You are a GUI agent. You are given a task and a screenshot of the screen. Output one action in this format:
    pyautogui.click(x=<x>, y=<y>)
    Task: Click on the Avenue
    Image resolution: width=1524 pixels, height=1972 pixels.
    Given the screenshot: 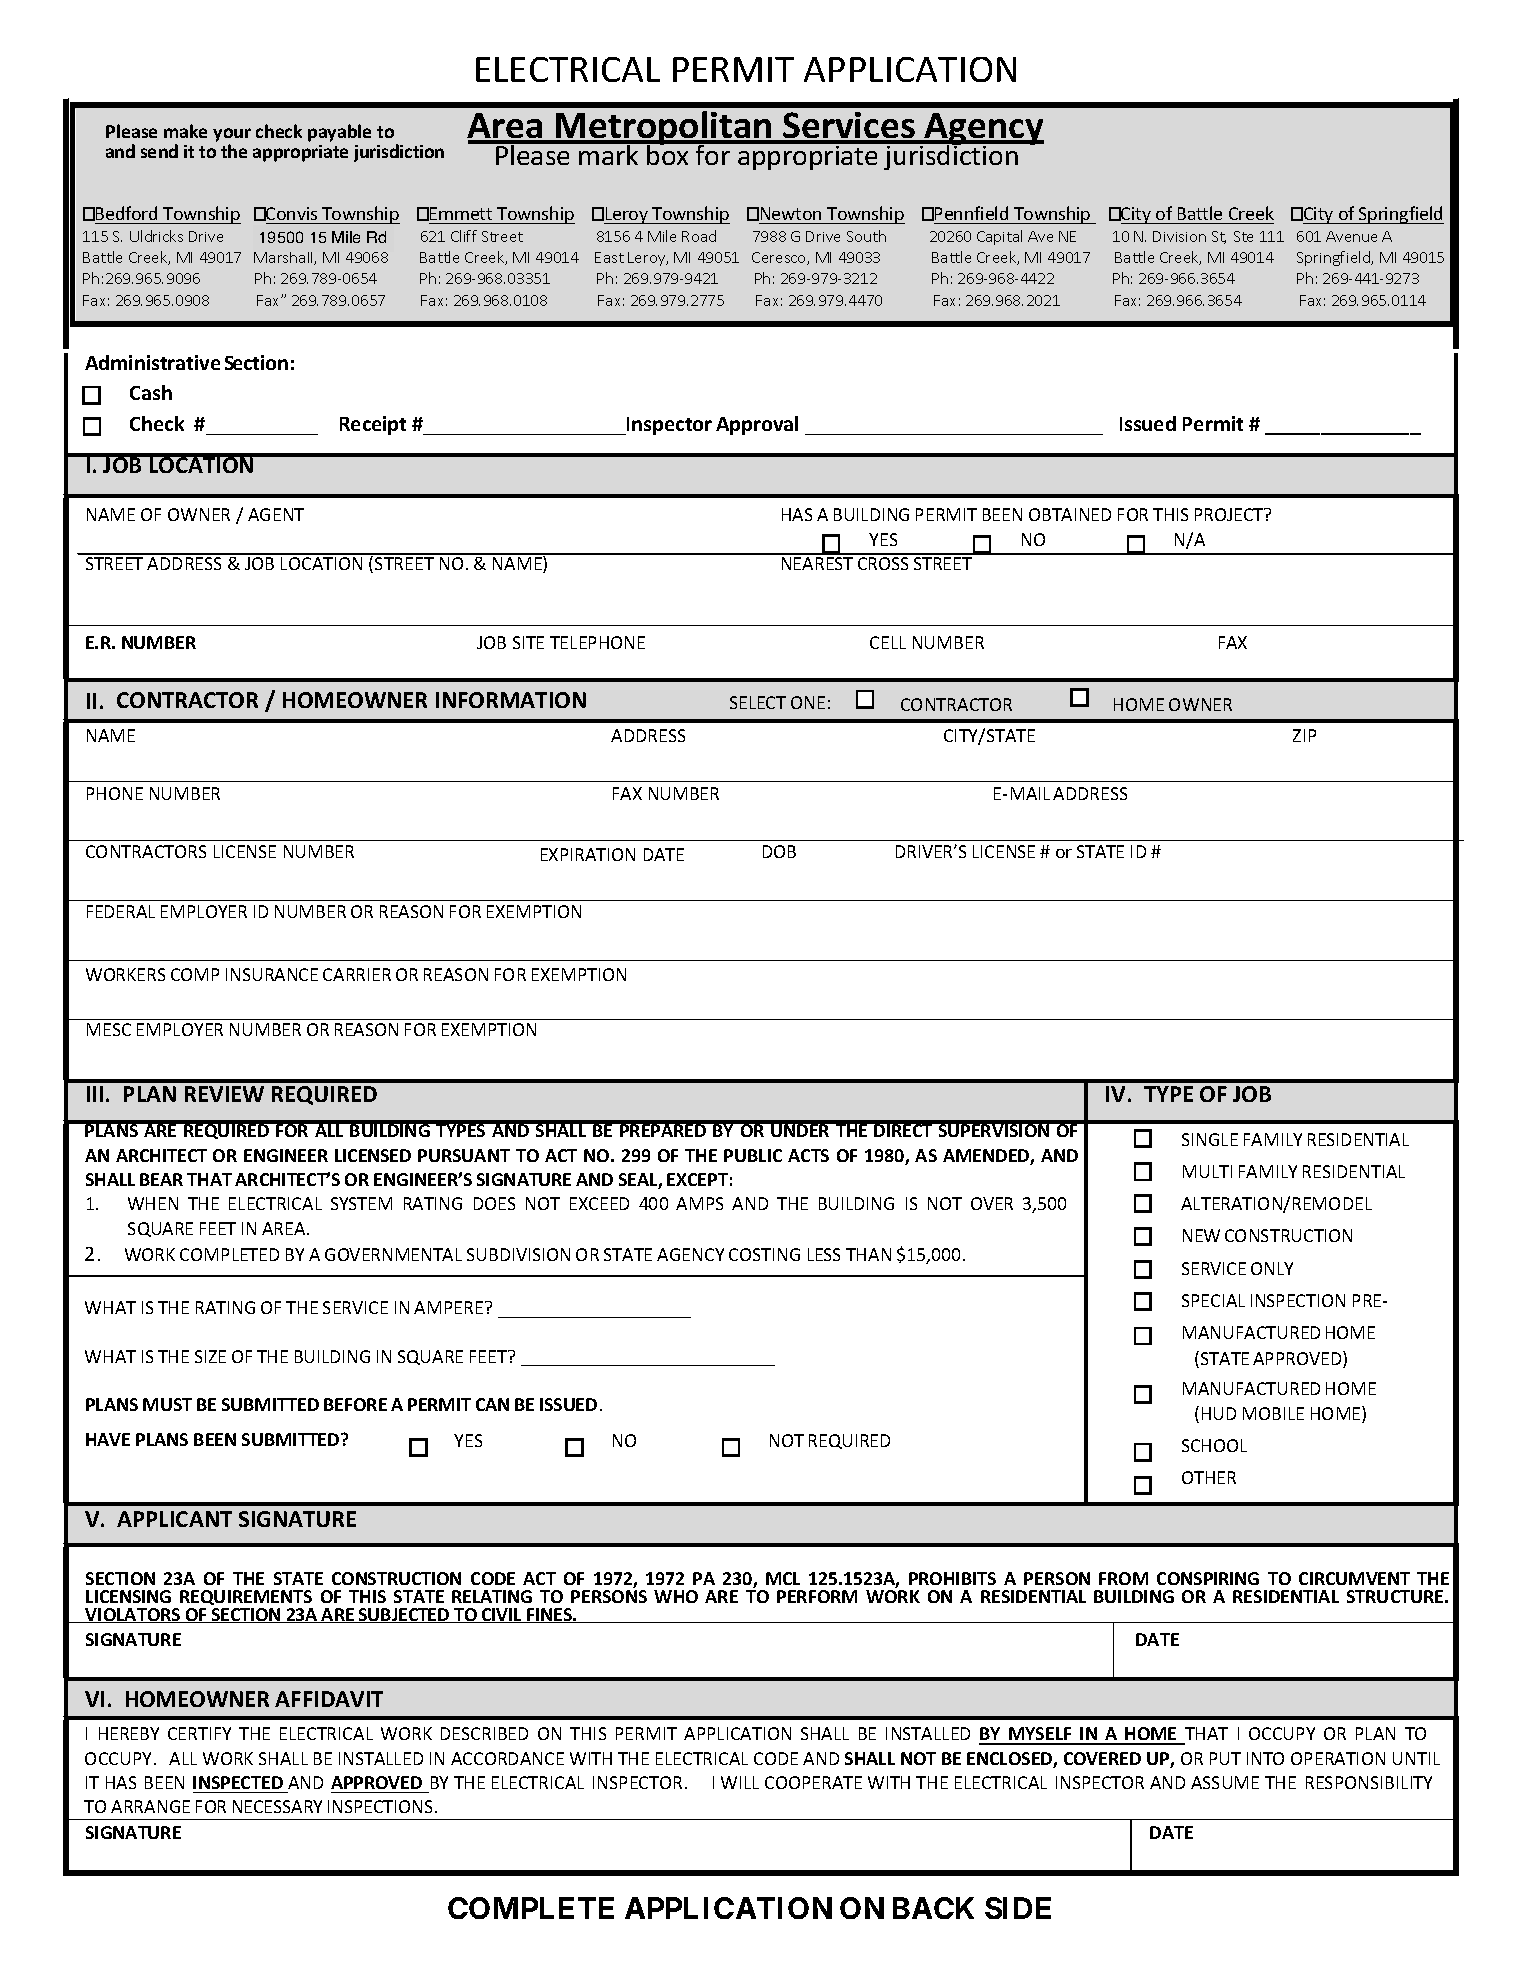 What is the action you would take?
    pyautogui.click(x=1351, y=236)
